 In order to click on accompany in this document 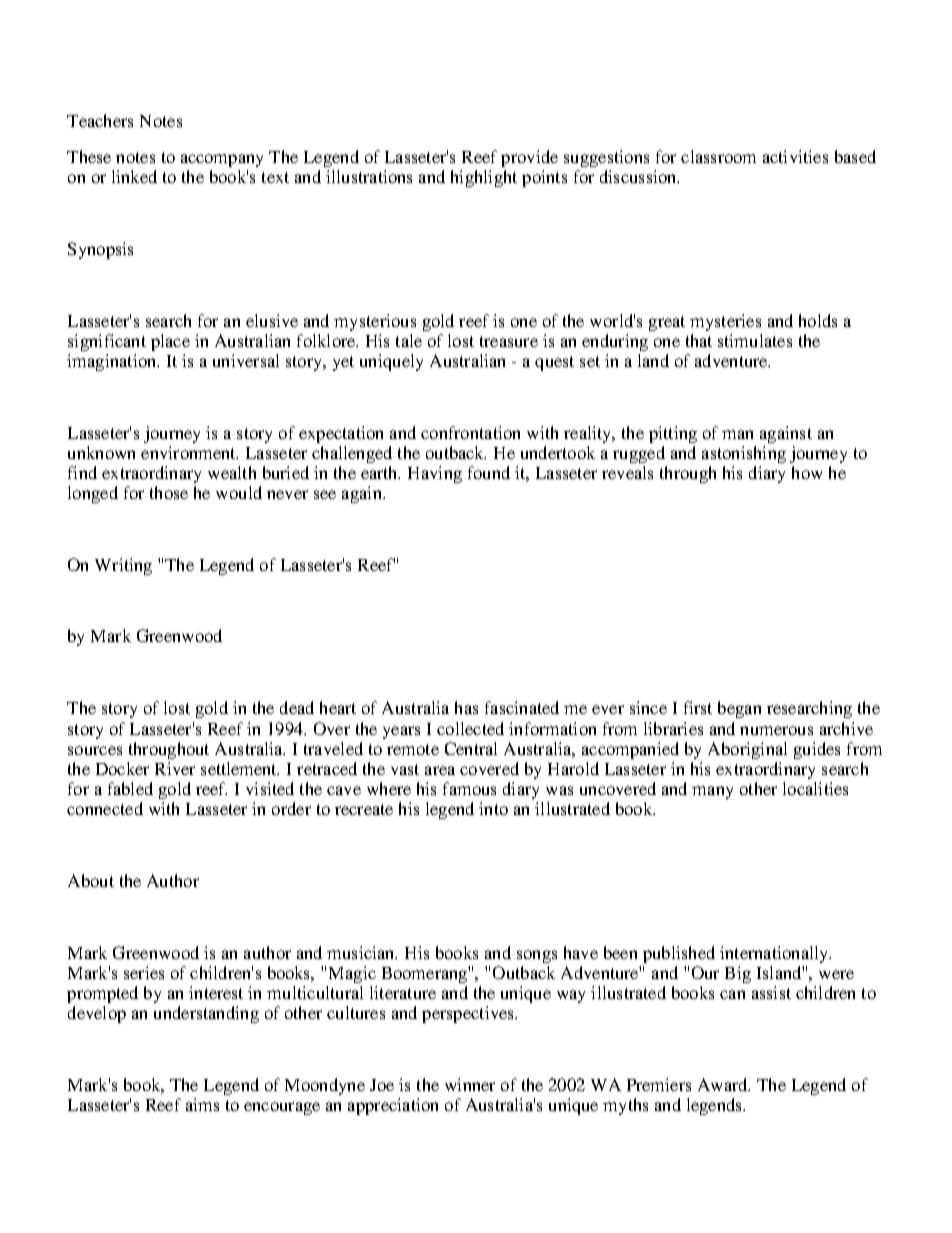, I will do `click(222, 160)`.
